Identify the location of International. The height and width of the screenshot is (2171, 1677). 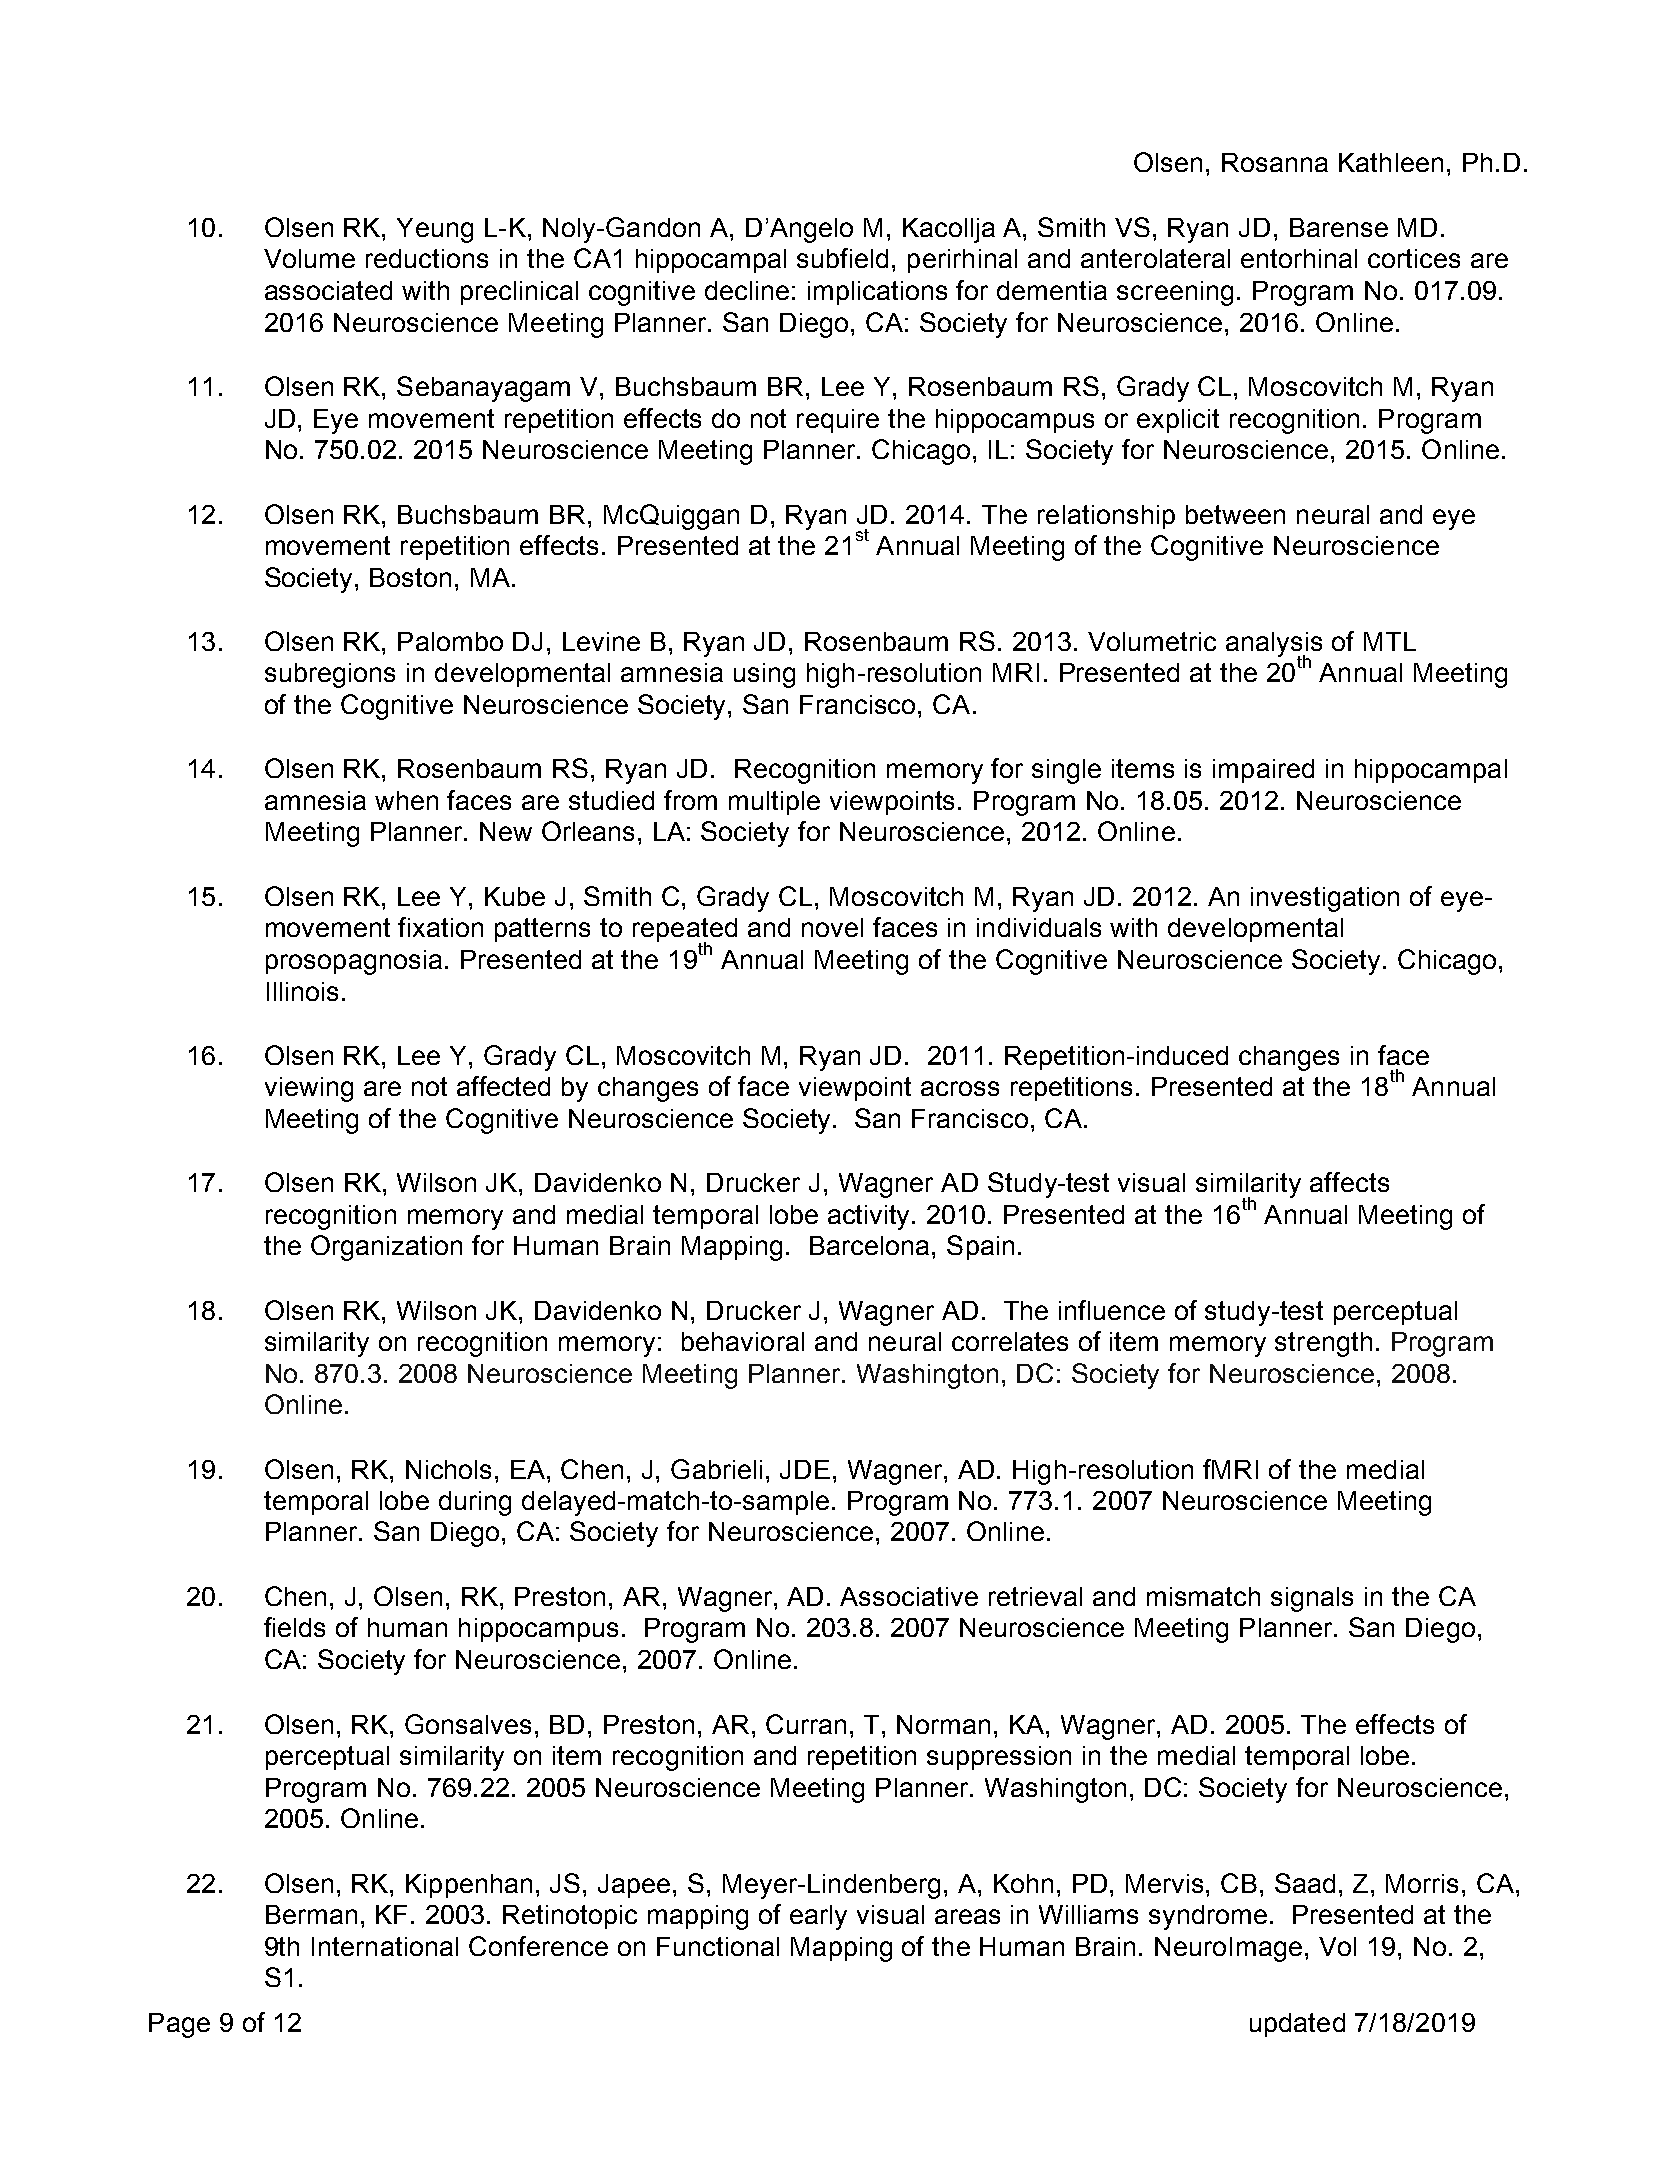
(385, 1946).
